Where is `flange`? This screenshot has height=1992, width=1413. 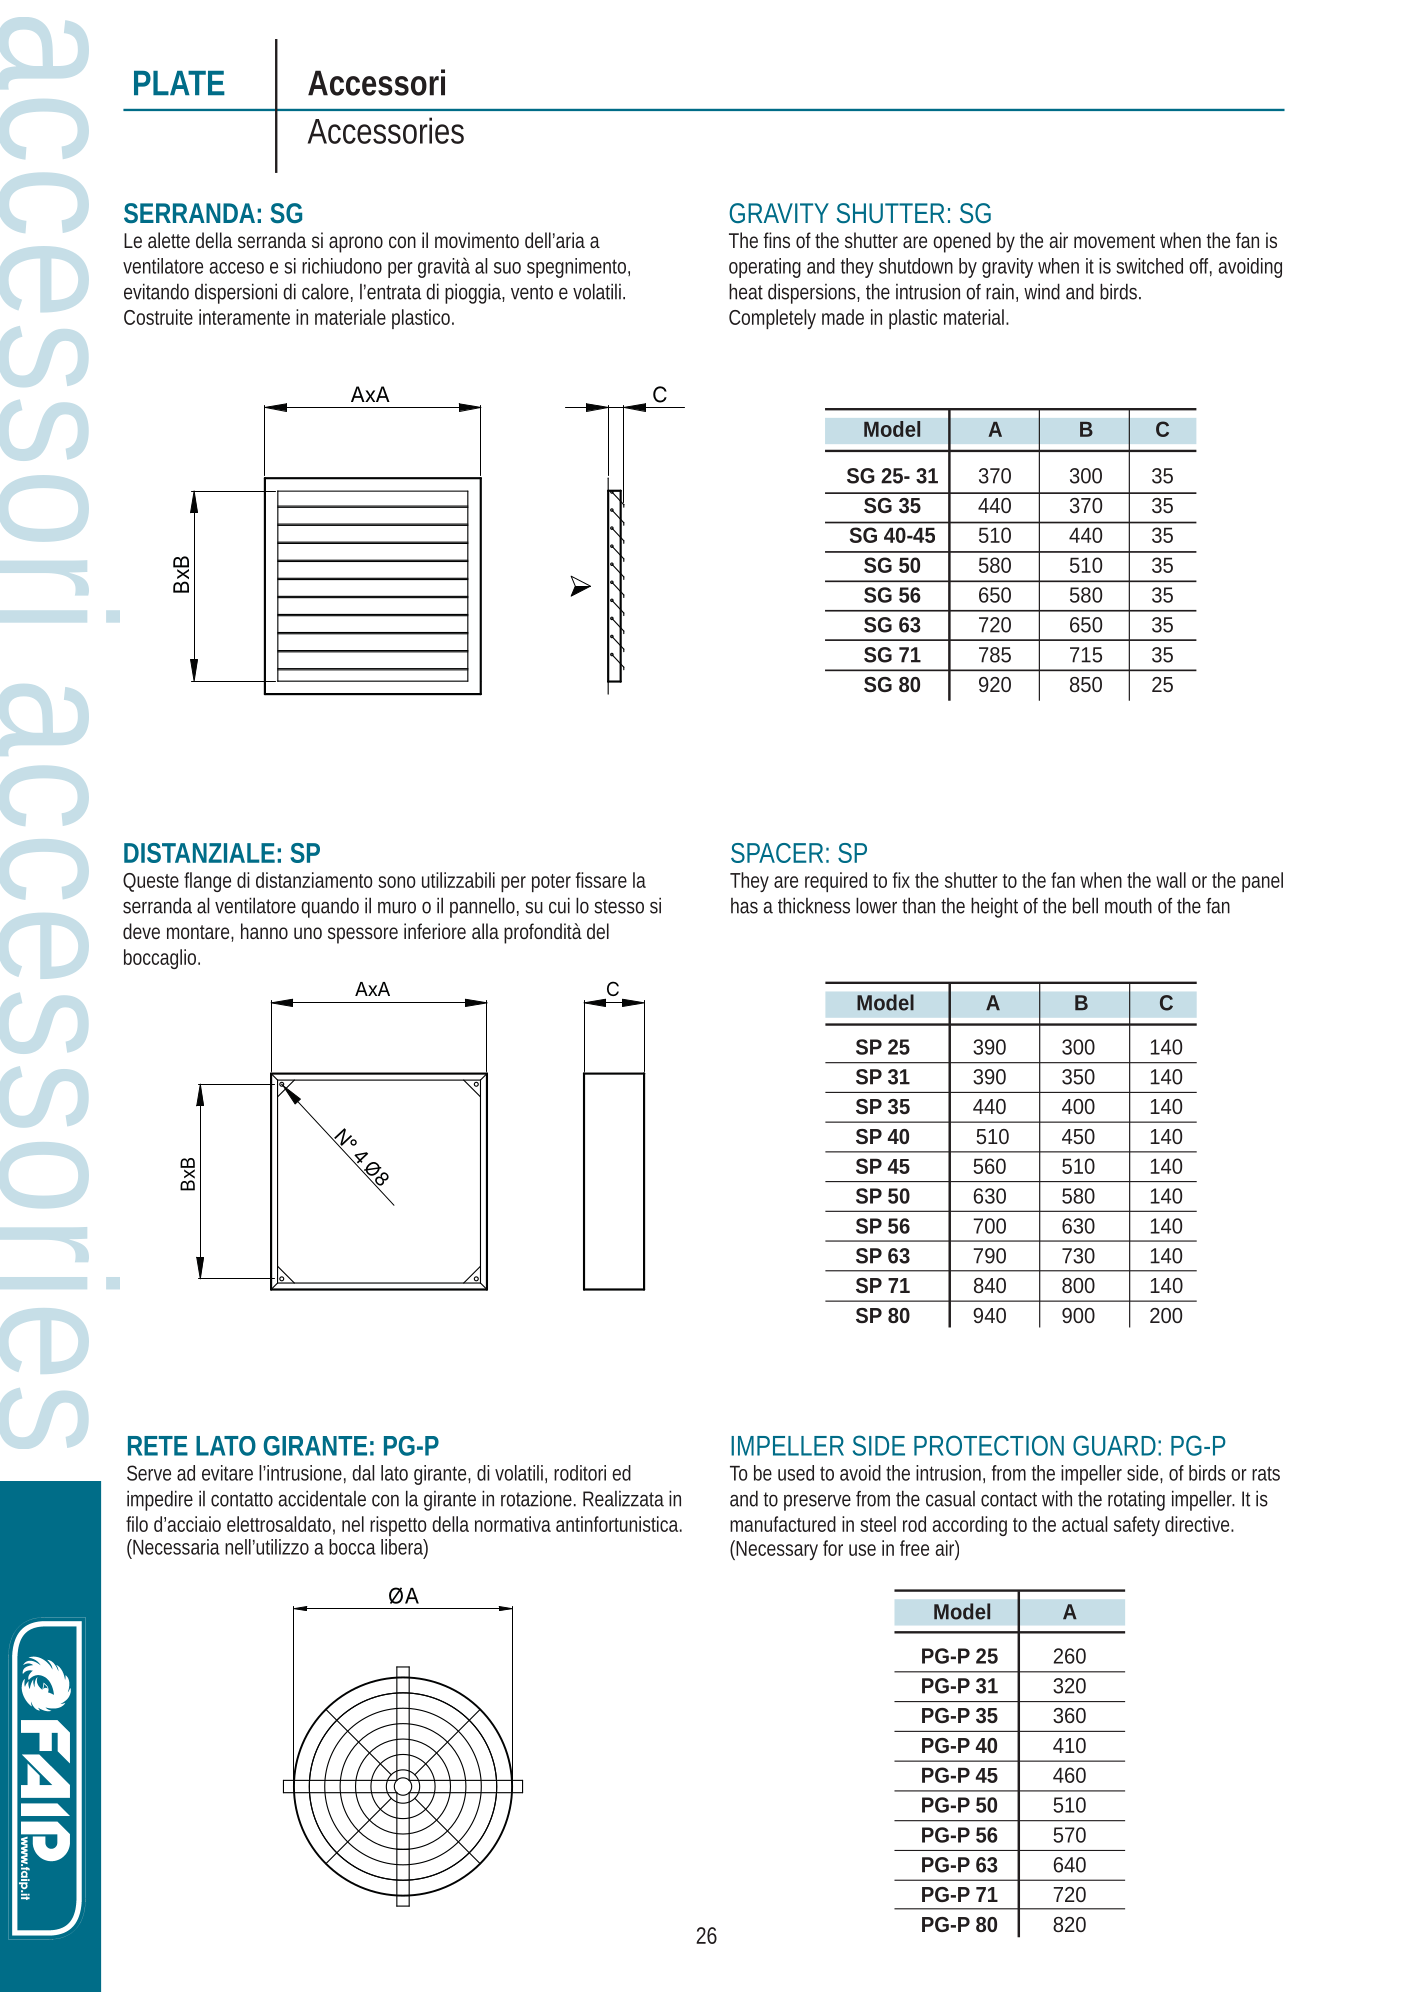 flange is located at coordinates (207, 882).
